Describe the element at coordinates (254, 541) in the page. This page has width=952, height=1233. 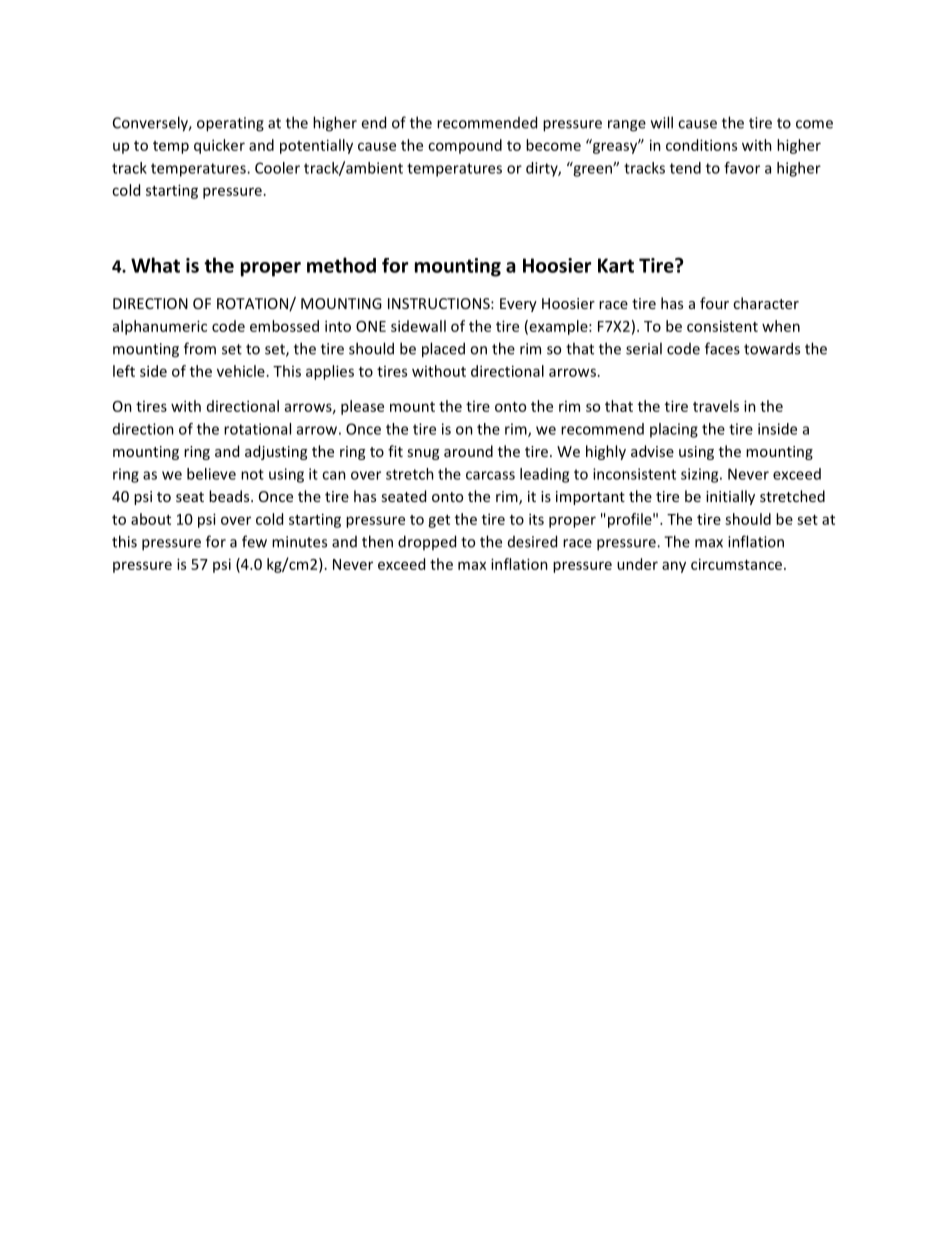
I see `few` at that location.
